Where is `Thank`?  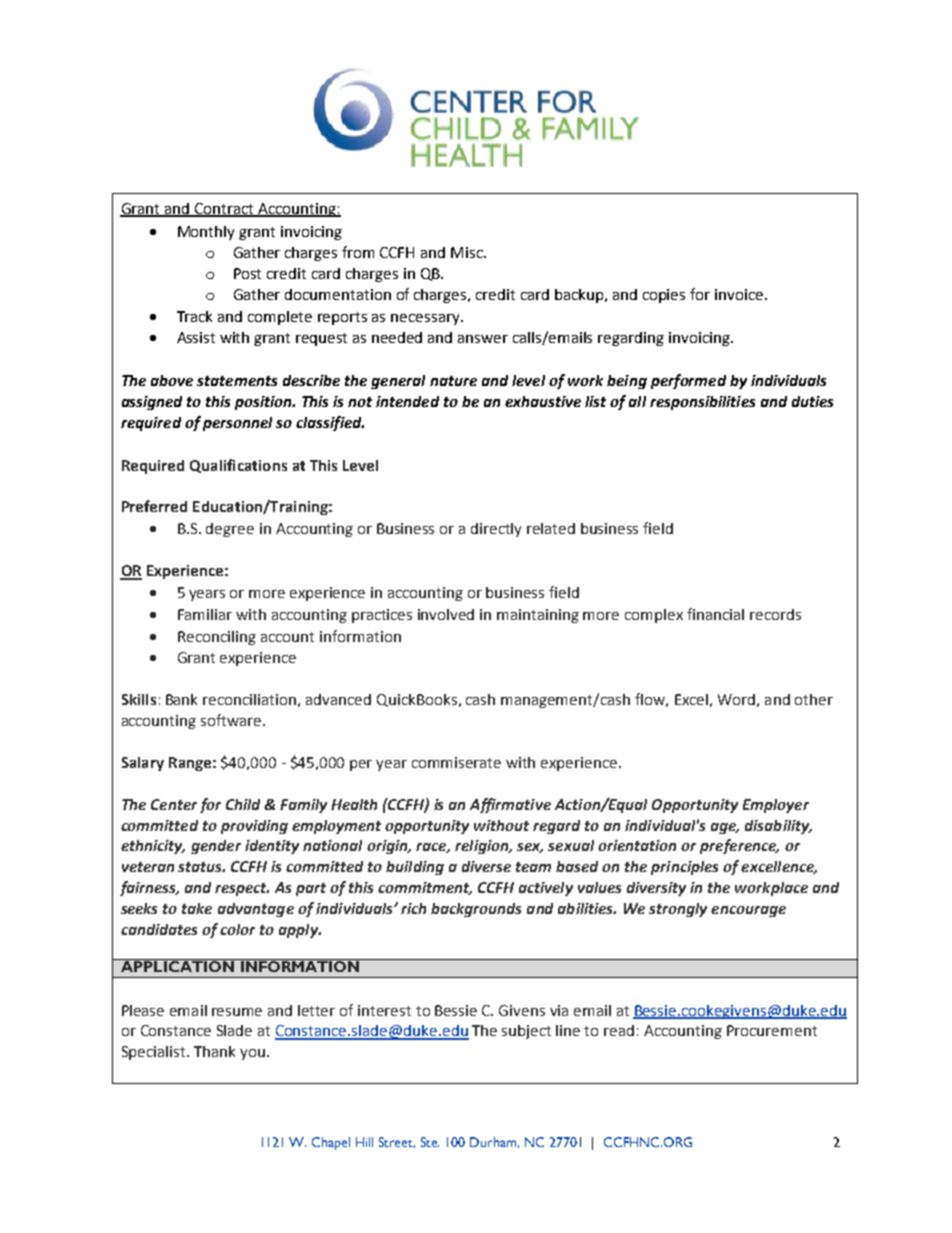 Thank is located at coordinates (214, 1051).
